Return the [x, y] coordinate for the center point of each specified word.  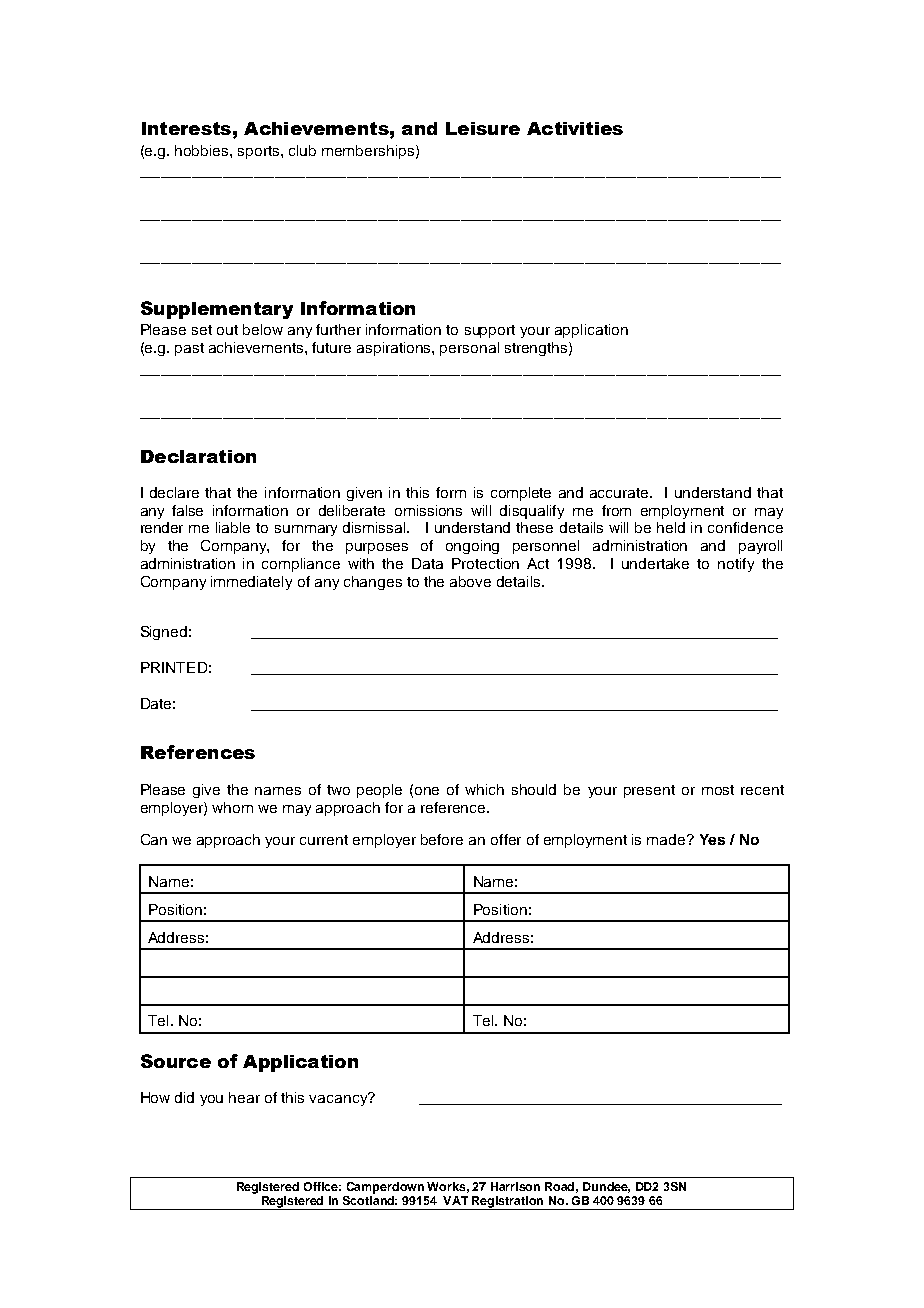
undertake [655, 563]
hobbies [203, 150]
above [470, 581]
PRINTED [174, 667]
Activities [575, 128]
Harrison [515, 1186]
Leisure [483, 128]
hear [244, 1097]
